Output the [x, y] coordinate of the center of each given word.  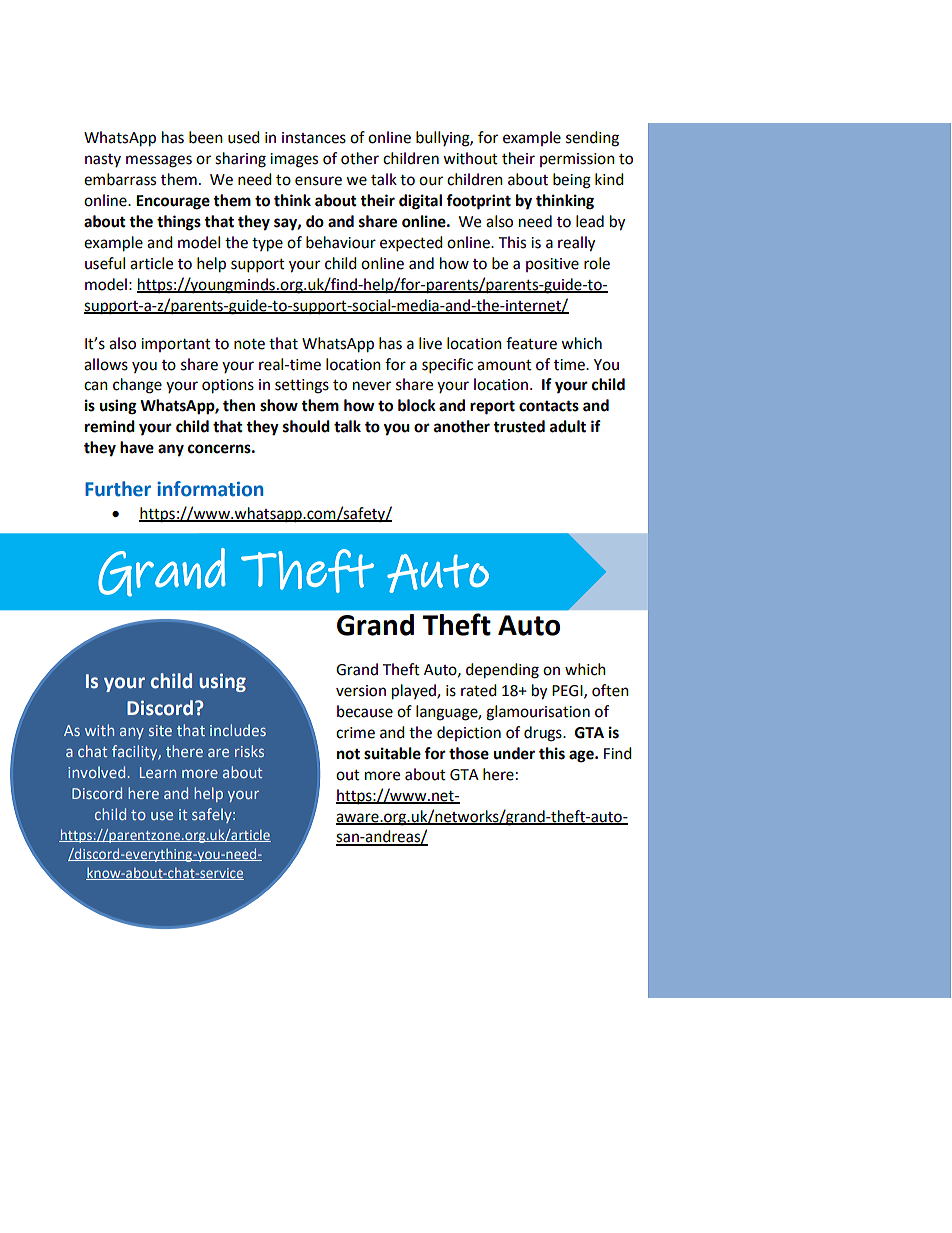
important [176, 345]
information [210, 489]
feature [531, 343]
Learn [158, 772]
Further [118, 489]
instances [314, 138]
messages [159, 161]
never [372, 386]
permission [577, 160]
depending [502, 671]
